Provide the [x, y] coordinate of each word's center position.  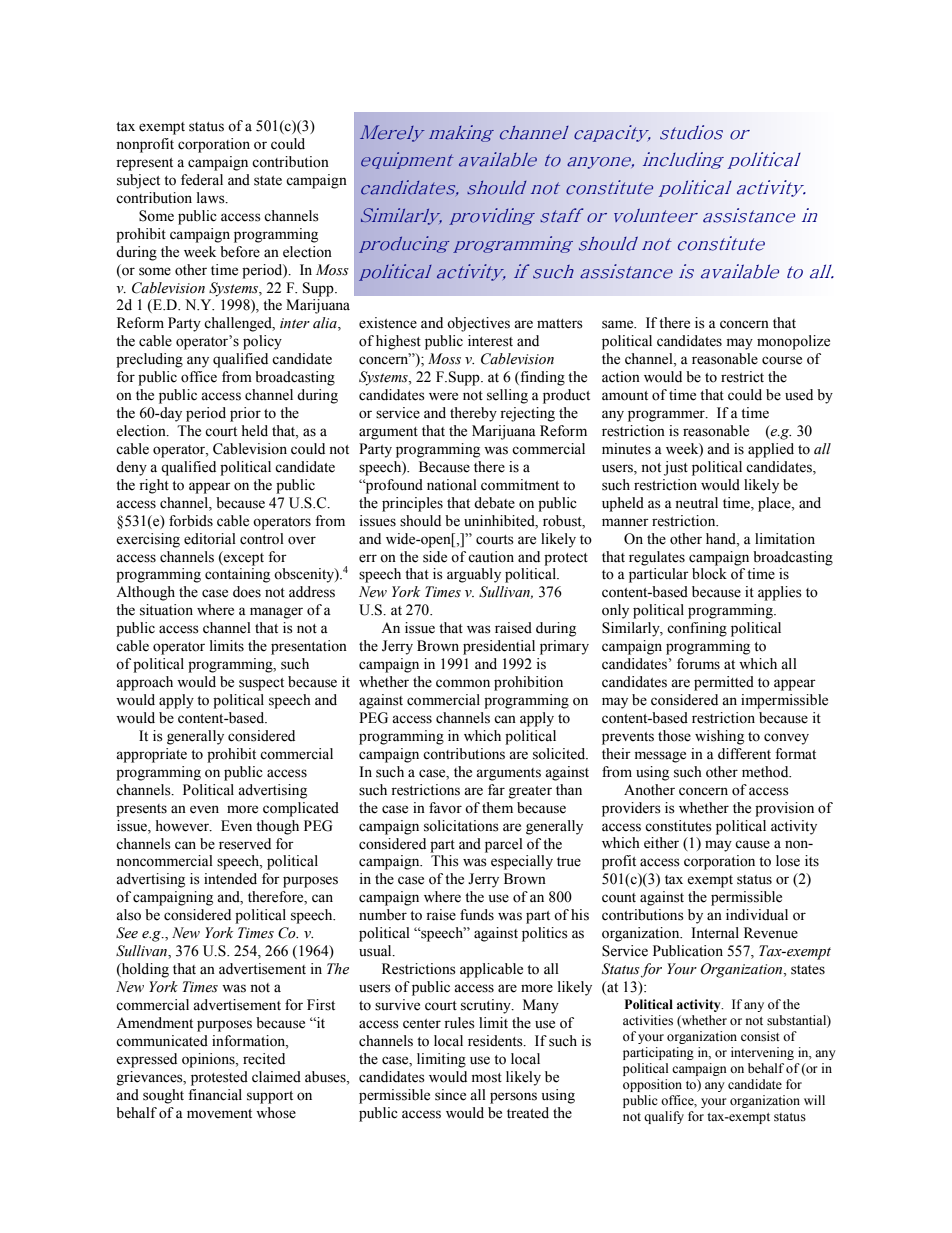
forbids [191, 521]
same [619, 324]
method [766, 772]
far [496, 790]
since [450, 1095]
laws [212, 198]
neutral [696, 503]
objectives [478, 324]
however [183, 826]
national [452, 485]
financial [215, 1095]
